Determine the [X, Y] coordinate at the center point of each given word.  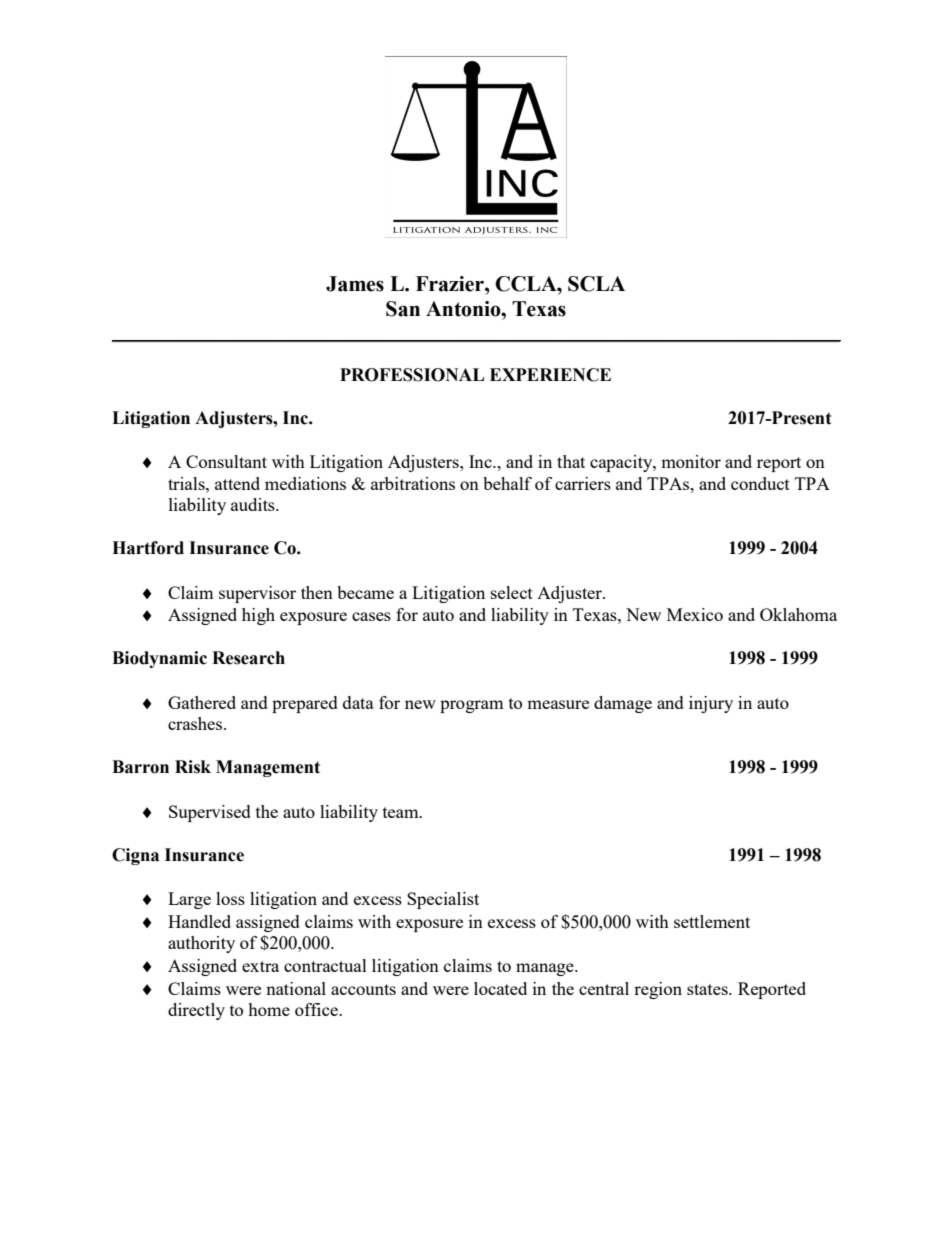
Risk [193, 767]
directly [196, 1011]
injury [711, 704]
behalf [507, 483]
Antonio [464, 309]
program [472, 706]
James [355, 284]
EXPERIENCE [550, 375]
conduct [760, 483]
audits [254, 504]
